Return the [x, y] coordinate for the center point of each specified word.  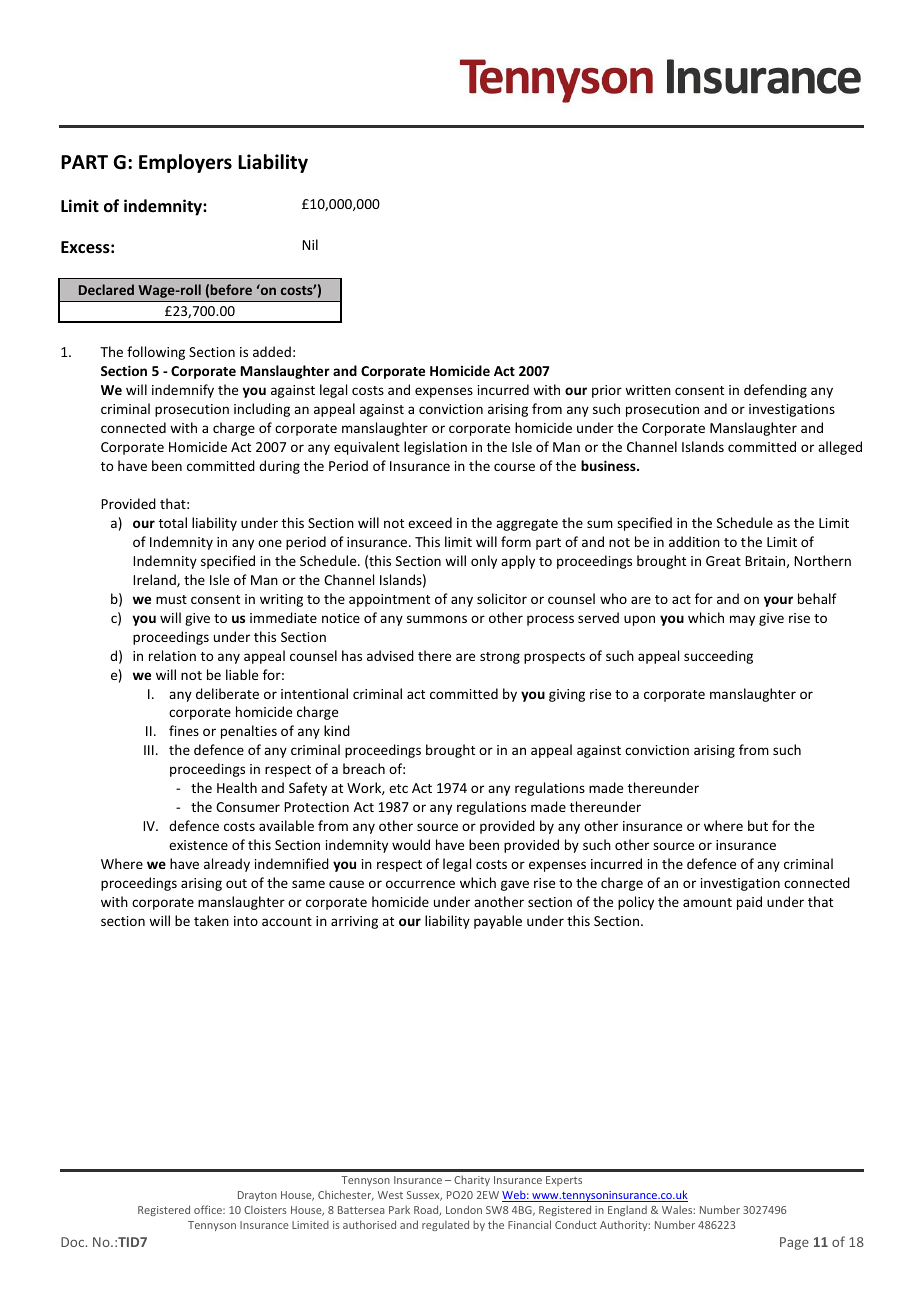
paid [749, 903]
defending [775, 391]
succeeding [718, 657]
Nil [310, 244]
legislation [435, 448]
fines [184, 730]
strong [500, 658]
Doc [74, 1242]
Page [794, 1243]
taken [211, 920]
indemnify [183, 391]
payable [498, 922]
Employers [185, 163]
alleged [840, 448]
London [464, 1209]
